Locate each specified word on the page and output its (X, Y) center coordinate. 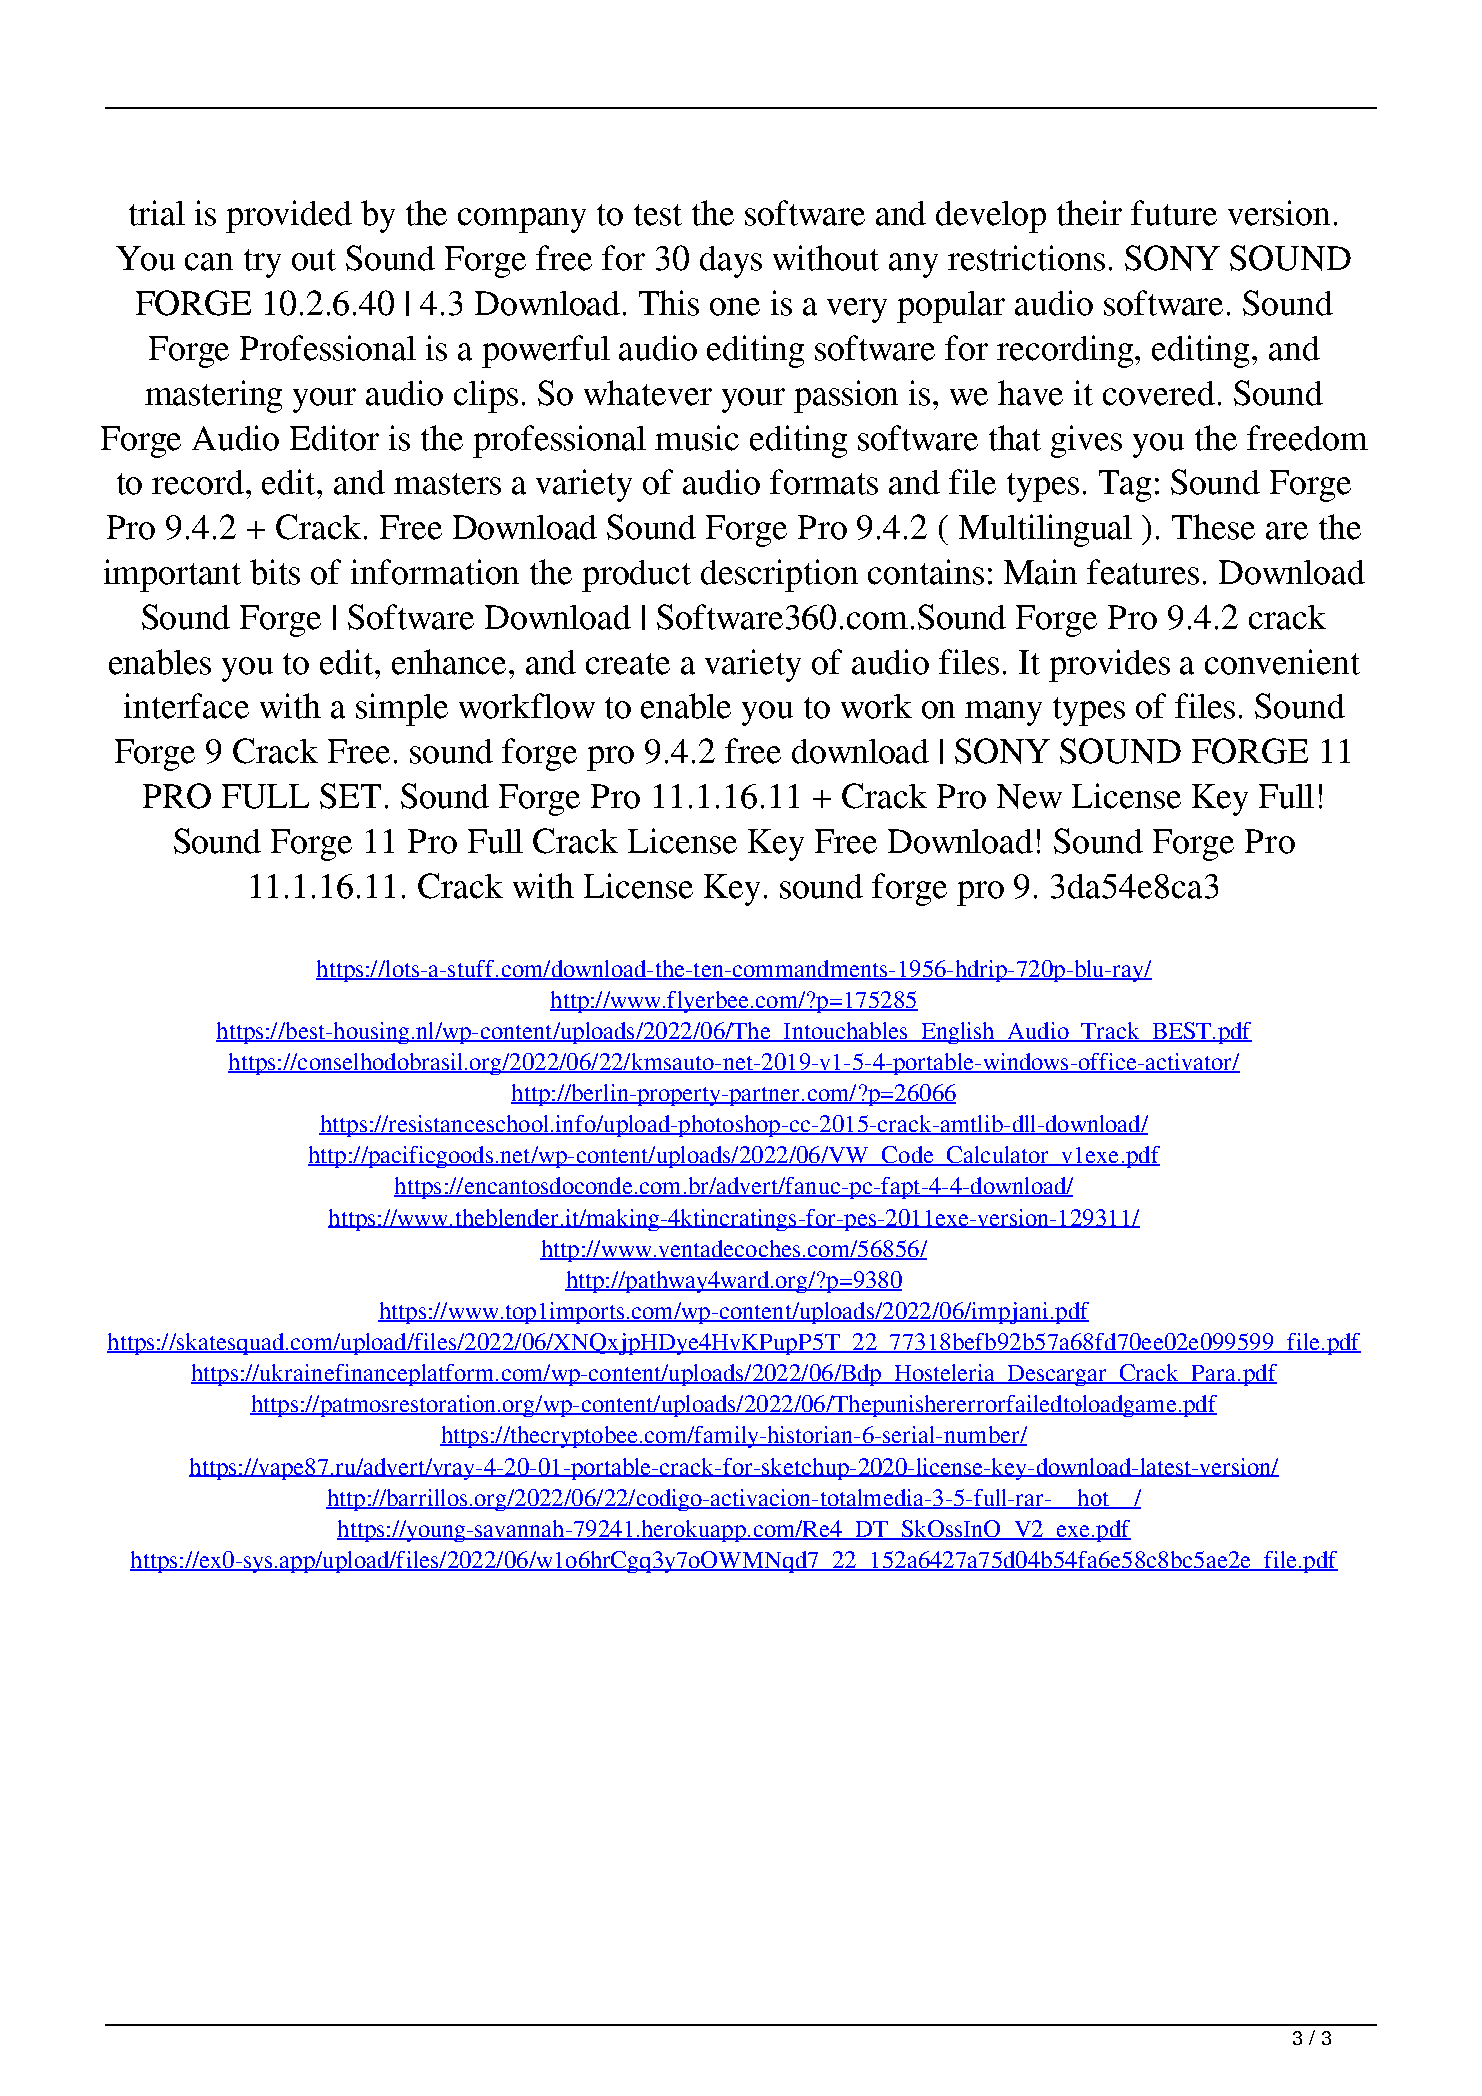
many (1003, 713)
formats (824, 482)
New (1029, 796)
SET (350, 796)
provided (289, 216)
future (1174, 213)
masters (447, 484)
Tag (1125, 486)
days (731, 262)
